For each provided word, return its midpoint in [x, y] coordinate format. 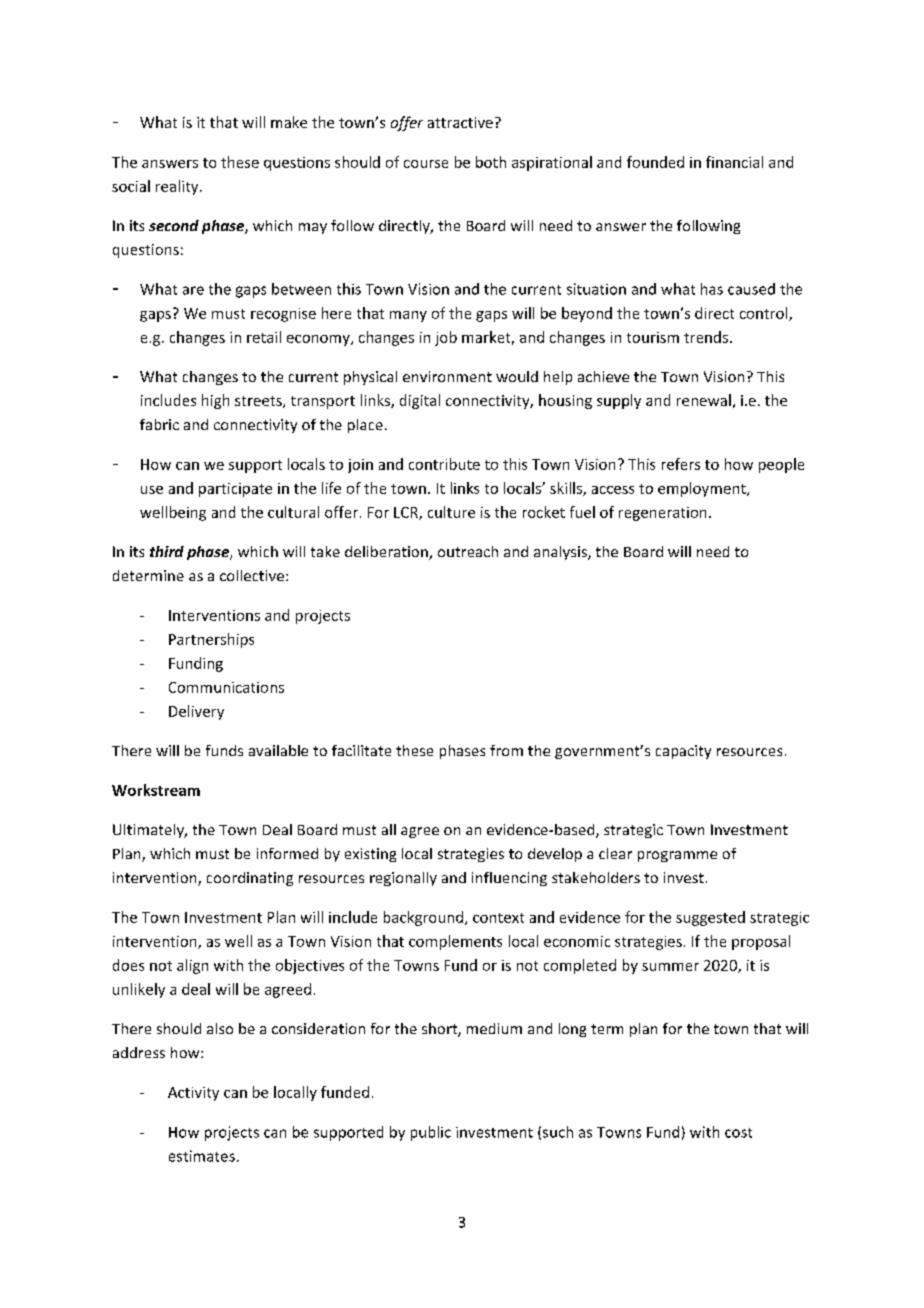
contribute [444, 464]
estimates [202, 1156]
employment [703, 489]
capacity [683, 752]
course [426, 164]
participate [235, 490]
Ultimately [149, 831]
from [506, 750]
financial [734, 162]
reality [178, 187]
